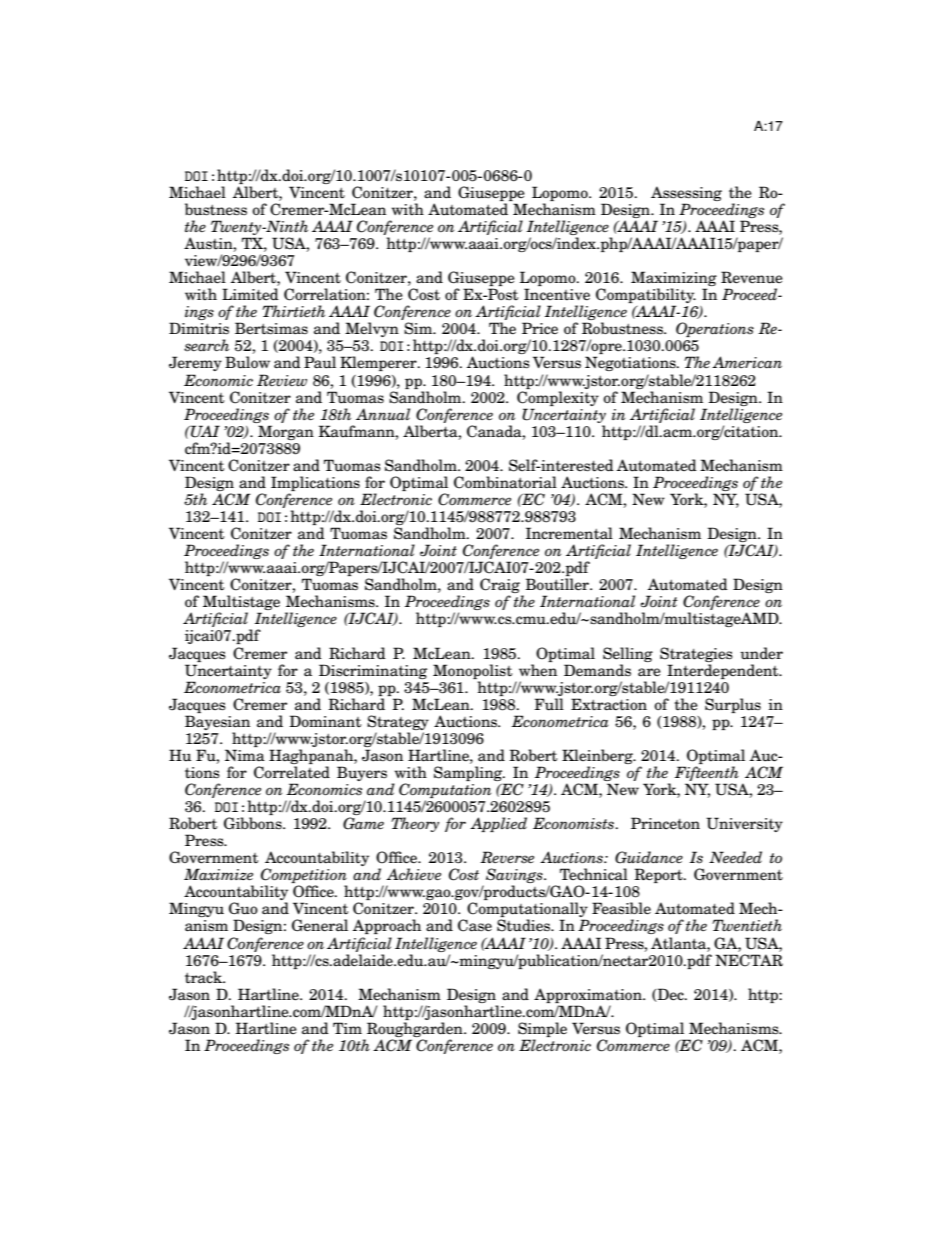 This image has width=952, height=1233. Describe the element at coordinates (569, 533) in the image. I see `Incremental` at that location.
